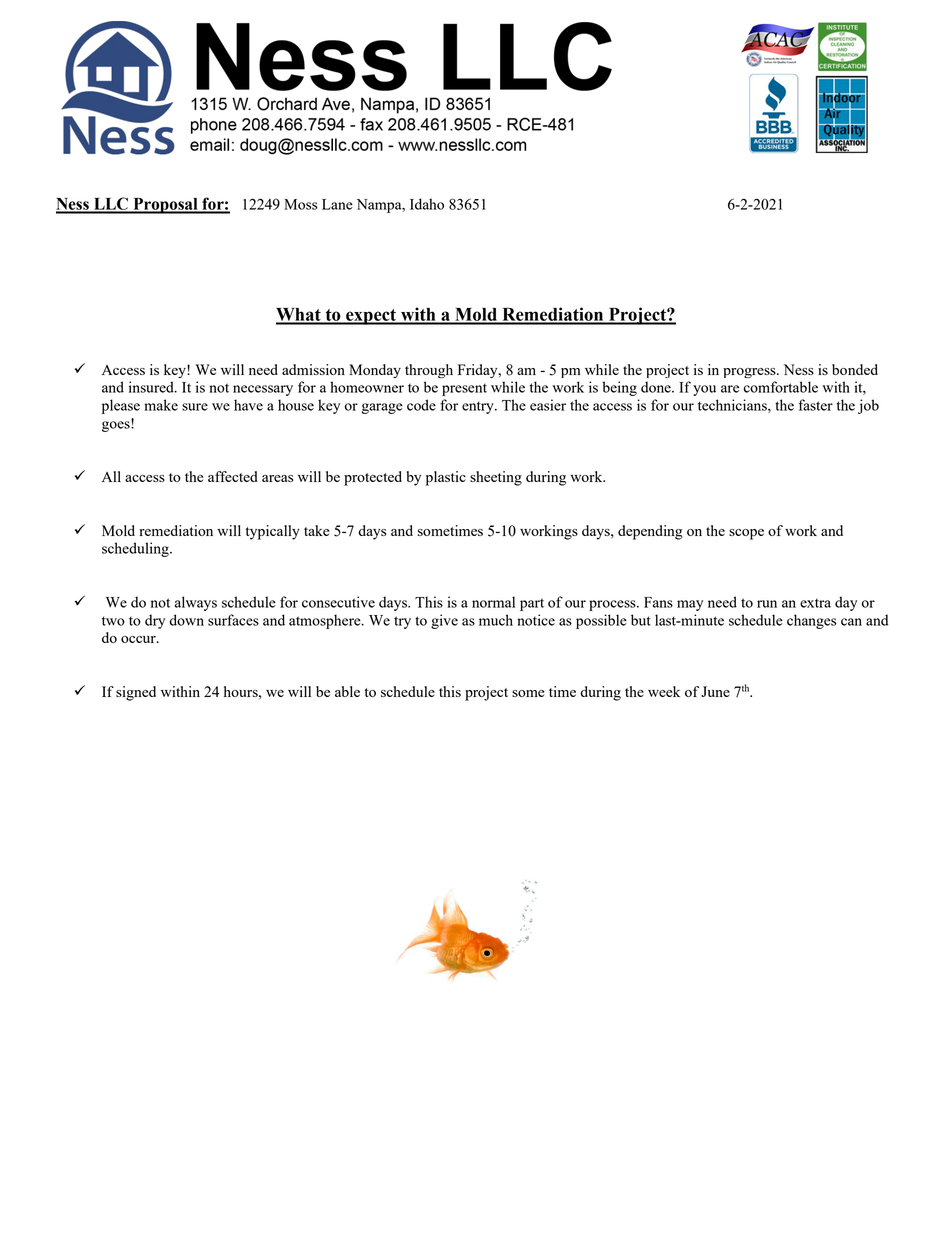  I want to click on Idaho, so click(427, 204).
